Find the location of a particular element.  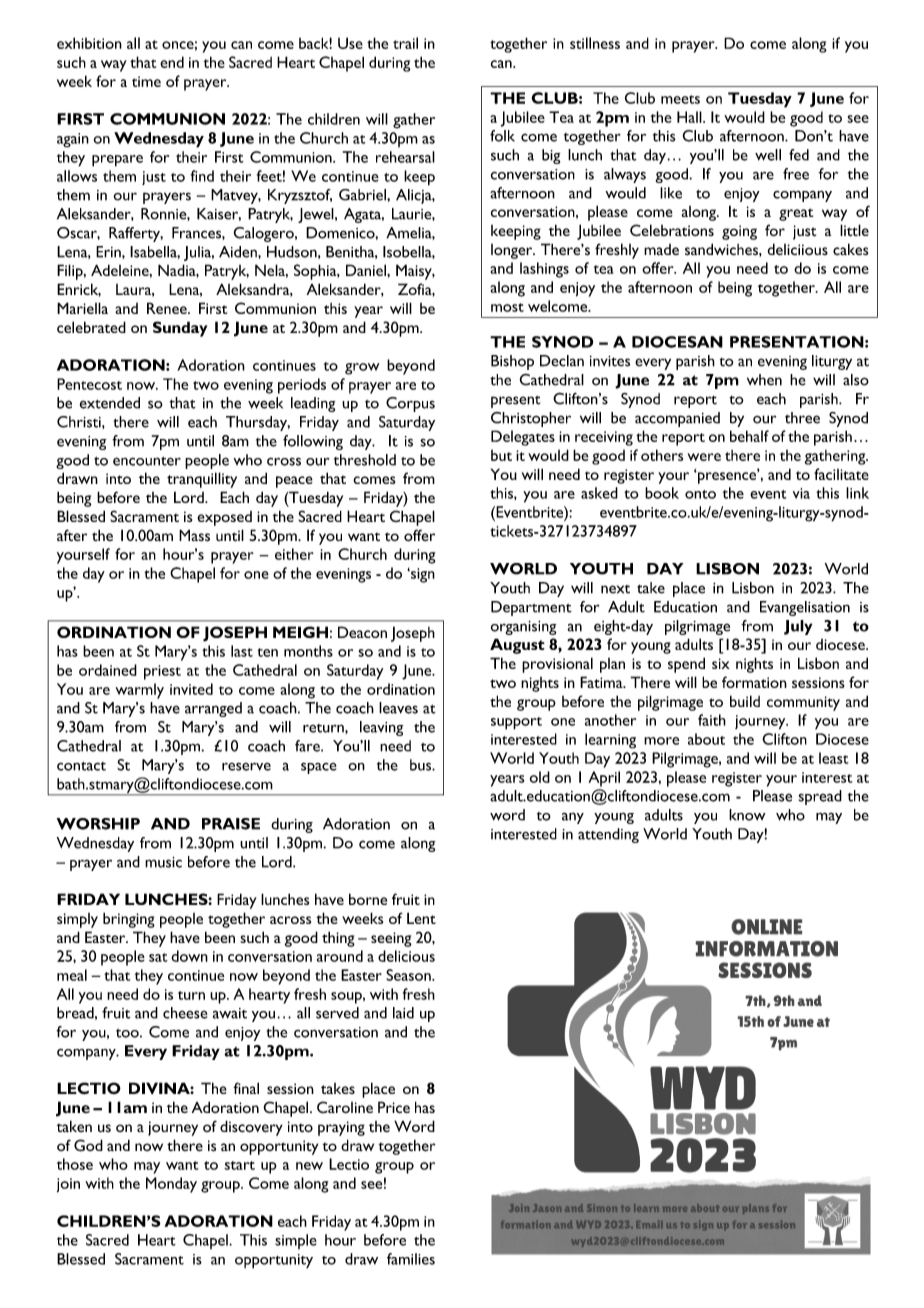

know is located at coordinates (747, 815).
